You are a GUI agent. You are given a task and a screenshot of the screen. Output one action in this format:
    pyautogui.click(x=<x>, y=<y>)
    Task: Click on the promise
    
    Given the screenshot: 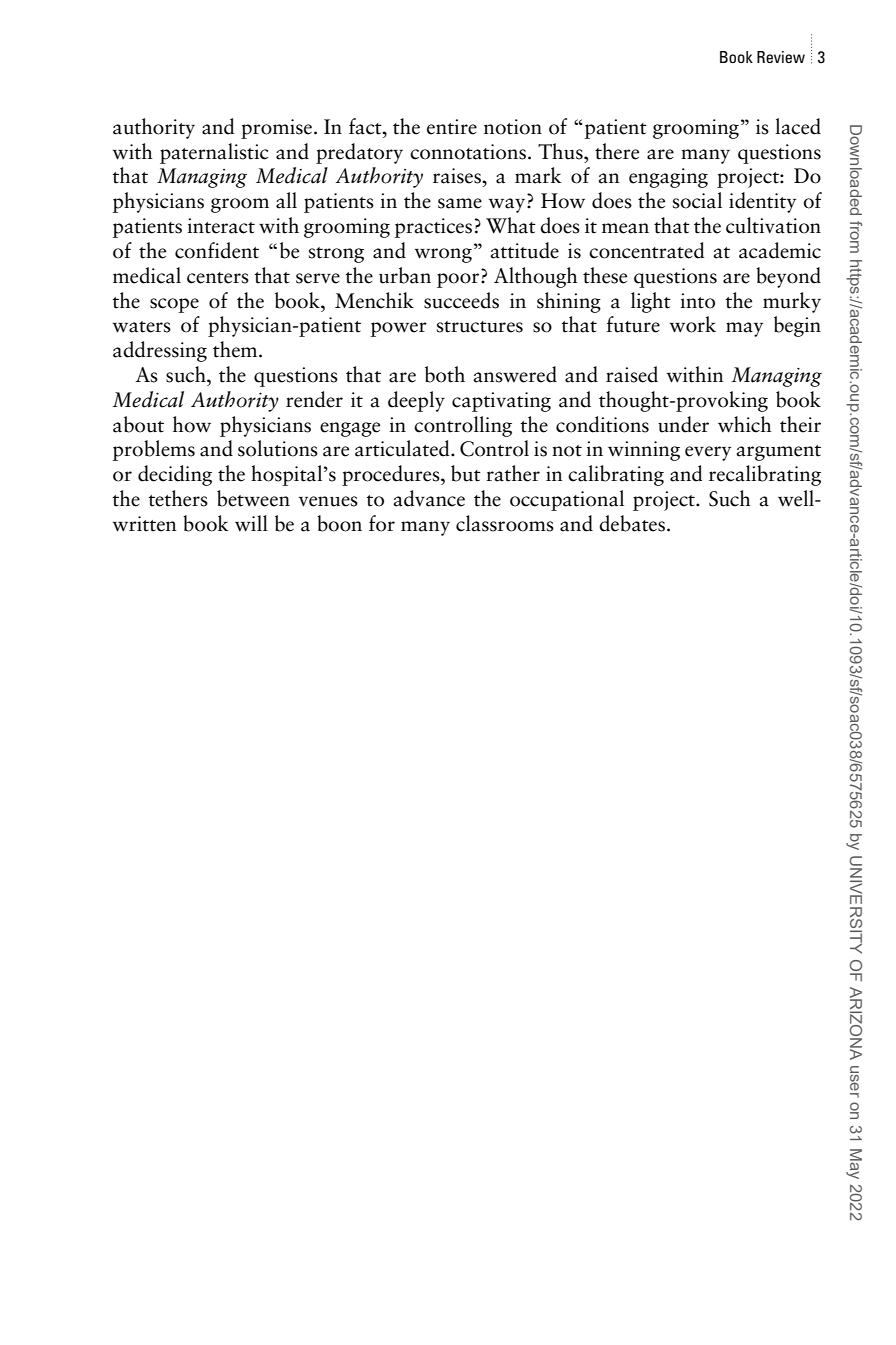 What is the action you would take?
    pyautogui.click(x=276, y=129)
